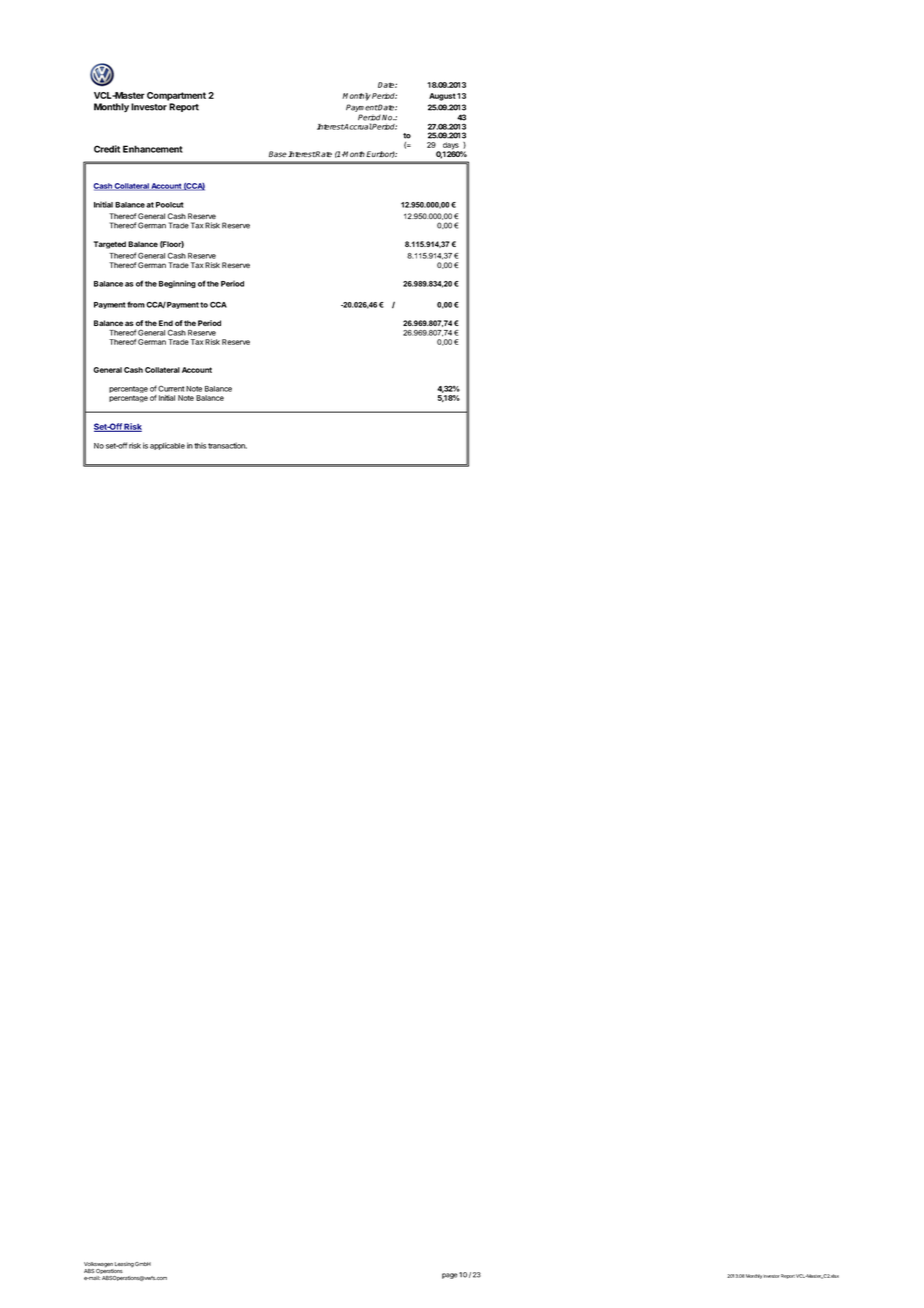 The image size is (924, 1308). Describe the element at coordinates (167, 446) in the page. I see `applicable` at that location.
